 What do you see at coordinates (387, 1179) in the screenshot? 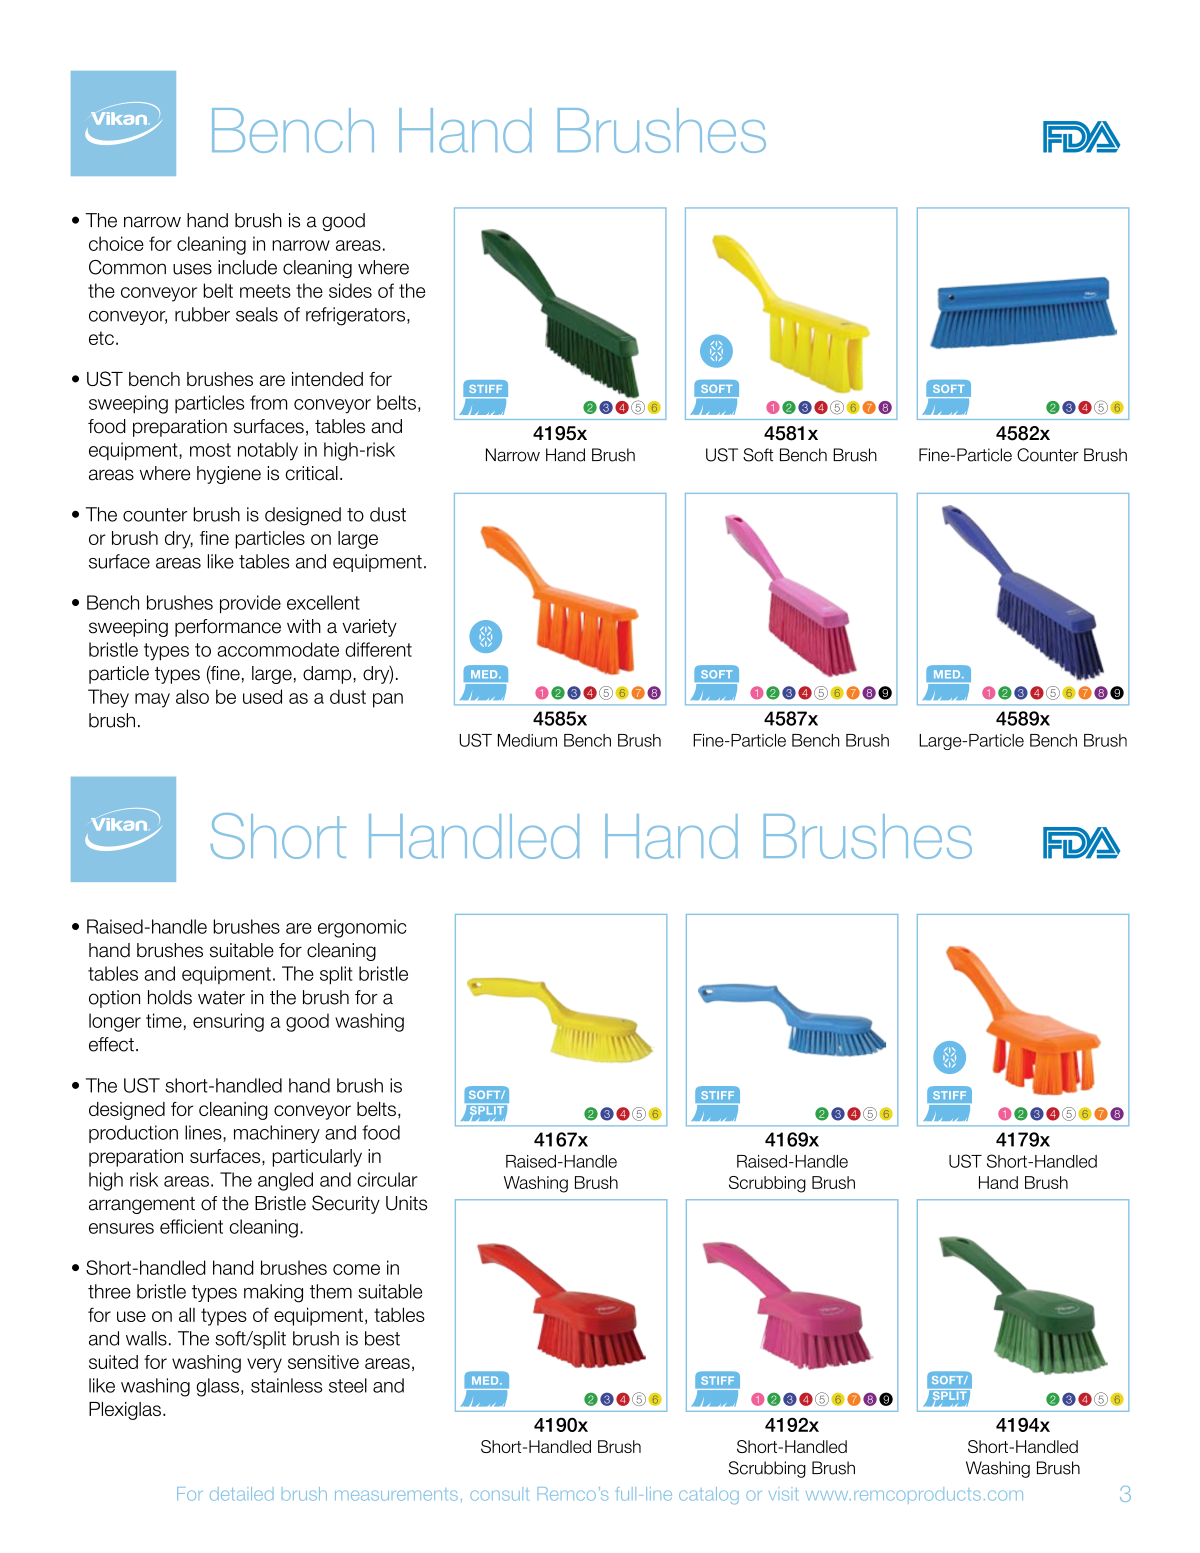
I see `circular` at bounding box center [387, 1179].
